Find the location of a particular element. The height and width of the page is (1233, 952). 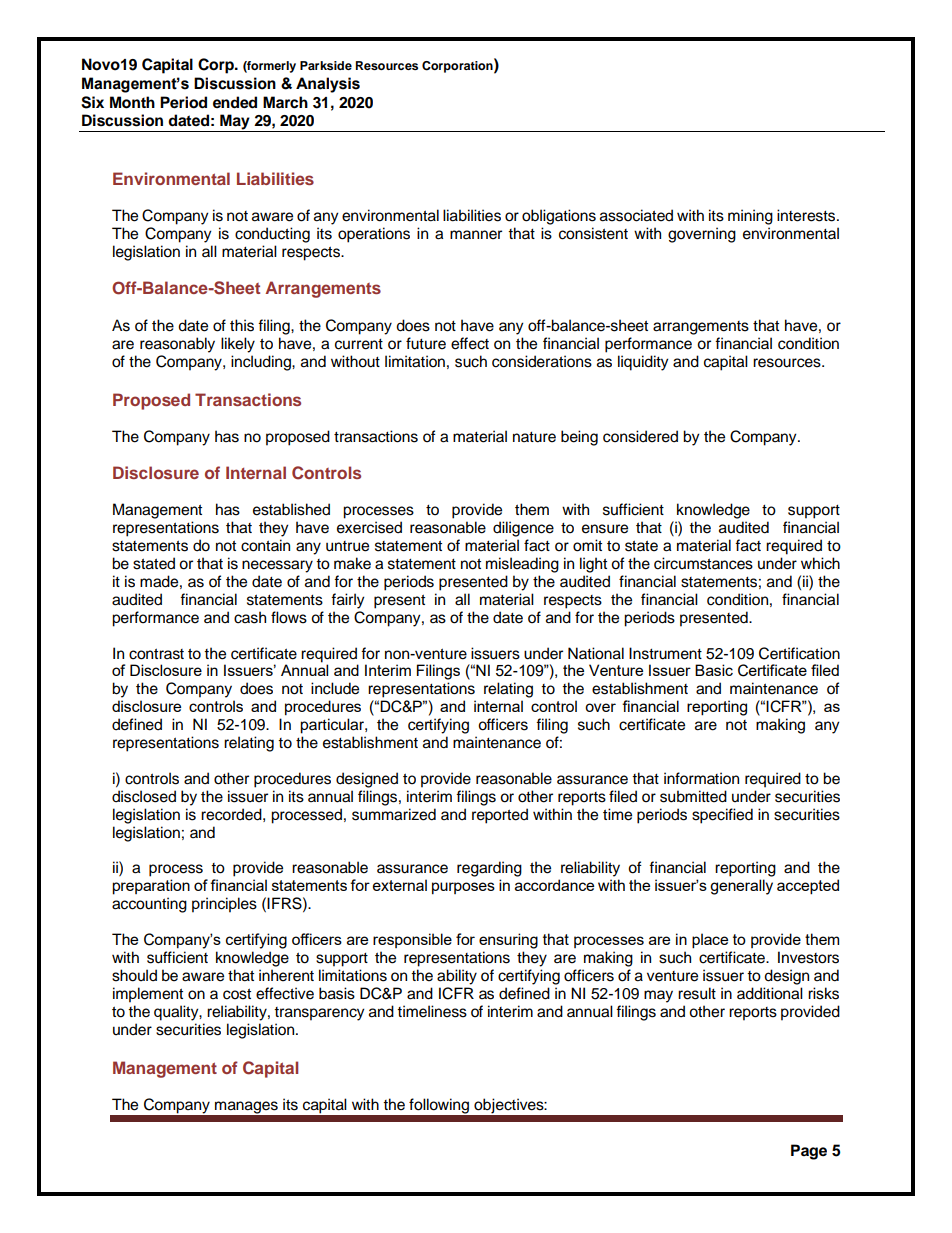

reasonably is located at coordinates (177, 345).
